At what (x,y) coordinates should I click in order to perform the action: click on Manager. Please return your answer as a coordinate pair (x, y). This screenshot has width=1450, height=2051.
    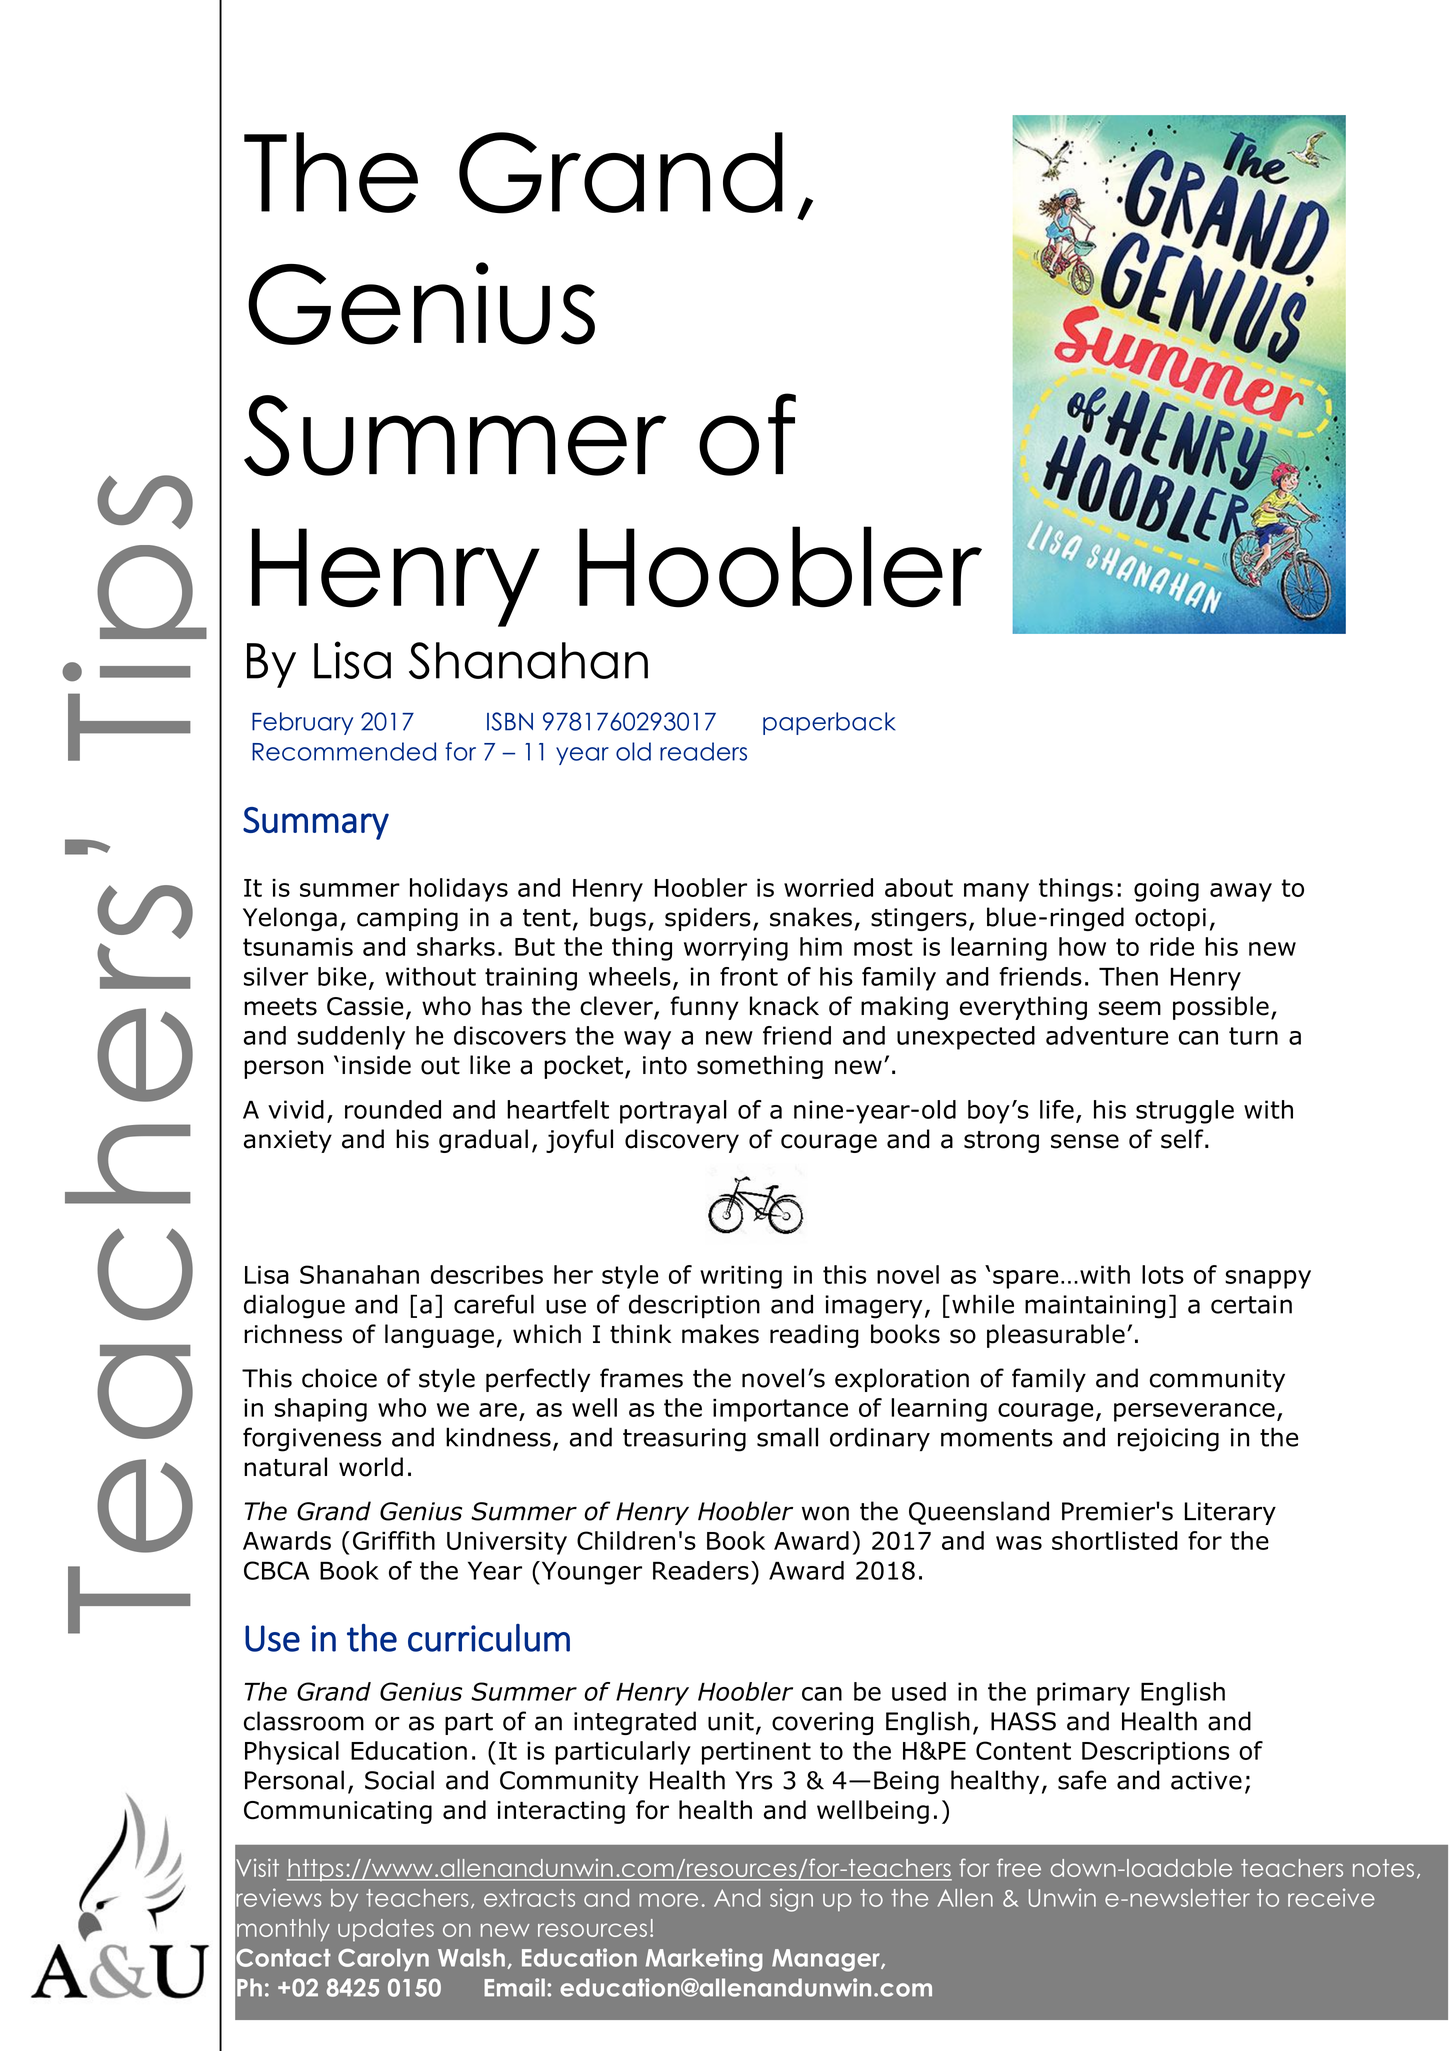
    Looking at the image, I should click on (827, 1960).
